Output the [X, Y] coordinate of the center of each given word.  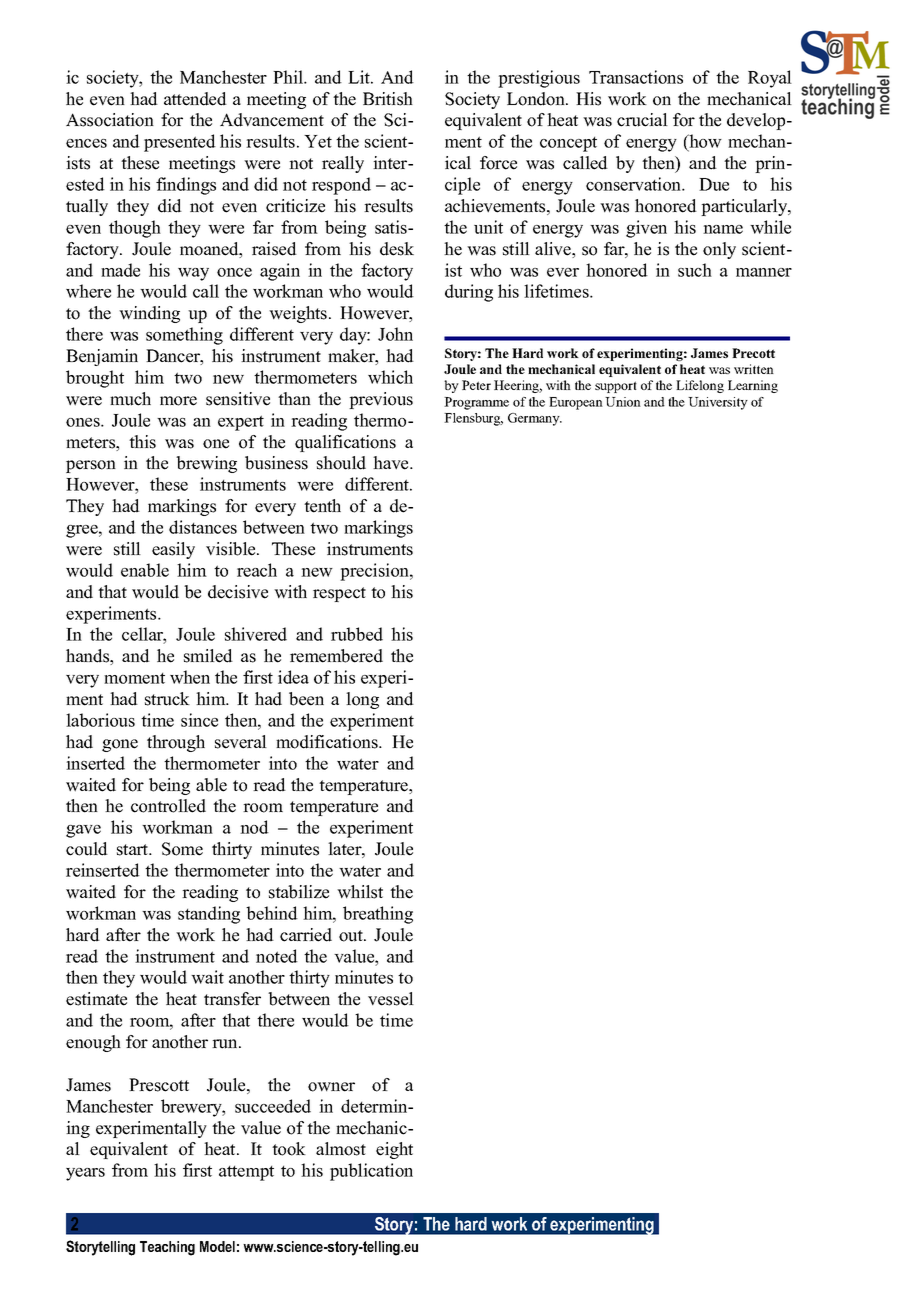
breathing [378, 915]
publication [371, 1172]
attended [195, 99]
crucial [642, 120]
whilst [360, 892]
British [388, 99]
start [134, 850]
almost [341, 1149]
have [392, 463]
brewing [206, 464]
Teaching [167, 1248]
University [718, 403]
